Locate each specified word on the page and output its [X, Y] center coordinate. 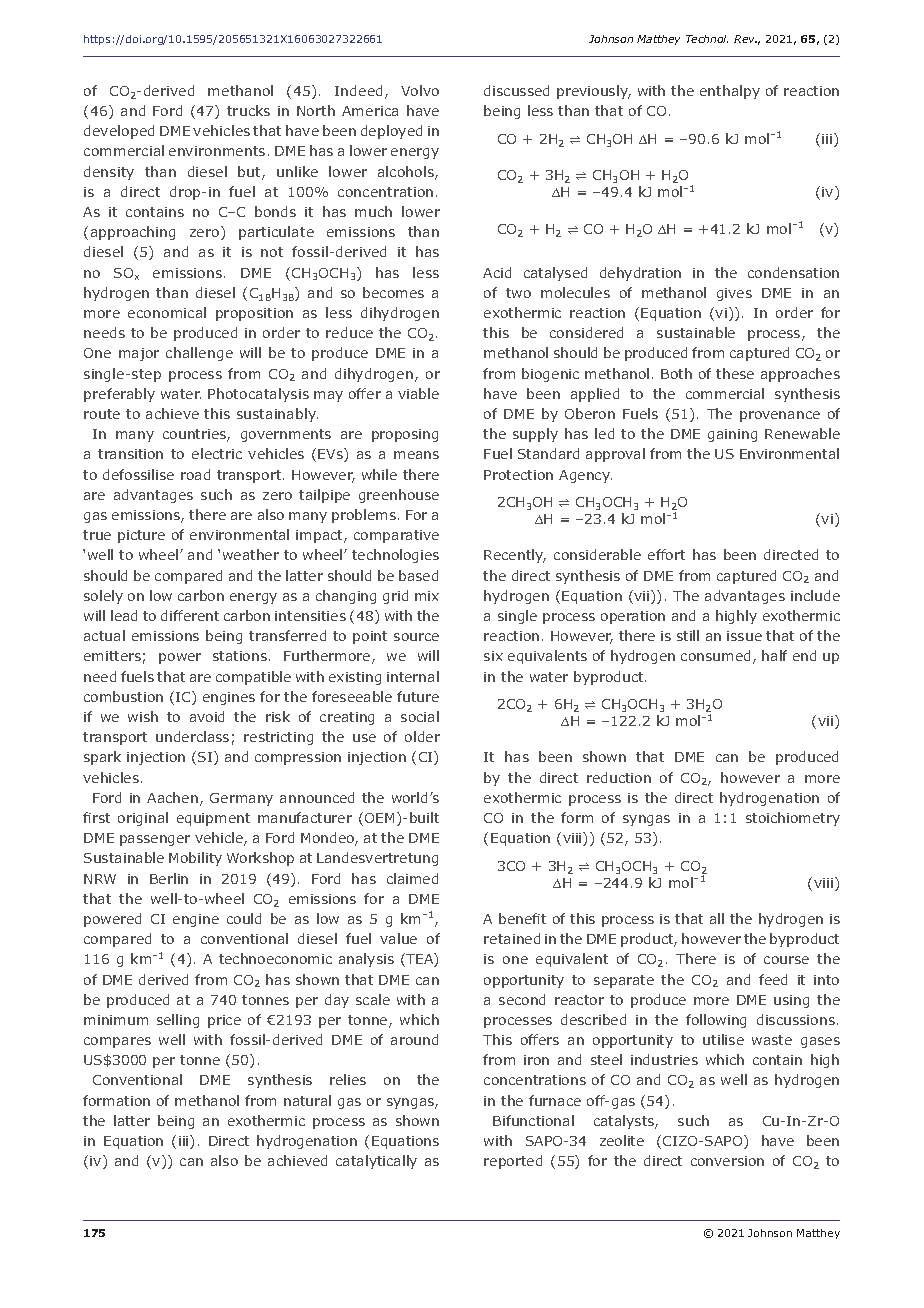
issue [744, 636]
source [416, 637]
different [190, 615]
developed [119, 132]
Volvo [420, 90]
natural [307, 1100]
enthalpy [730, 92]
